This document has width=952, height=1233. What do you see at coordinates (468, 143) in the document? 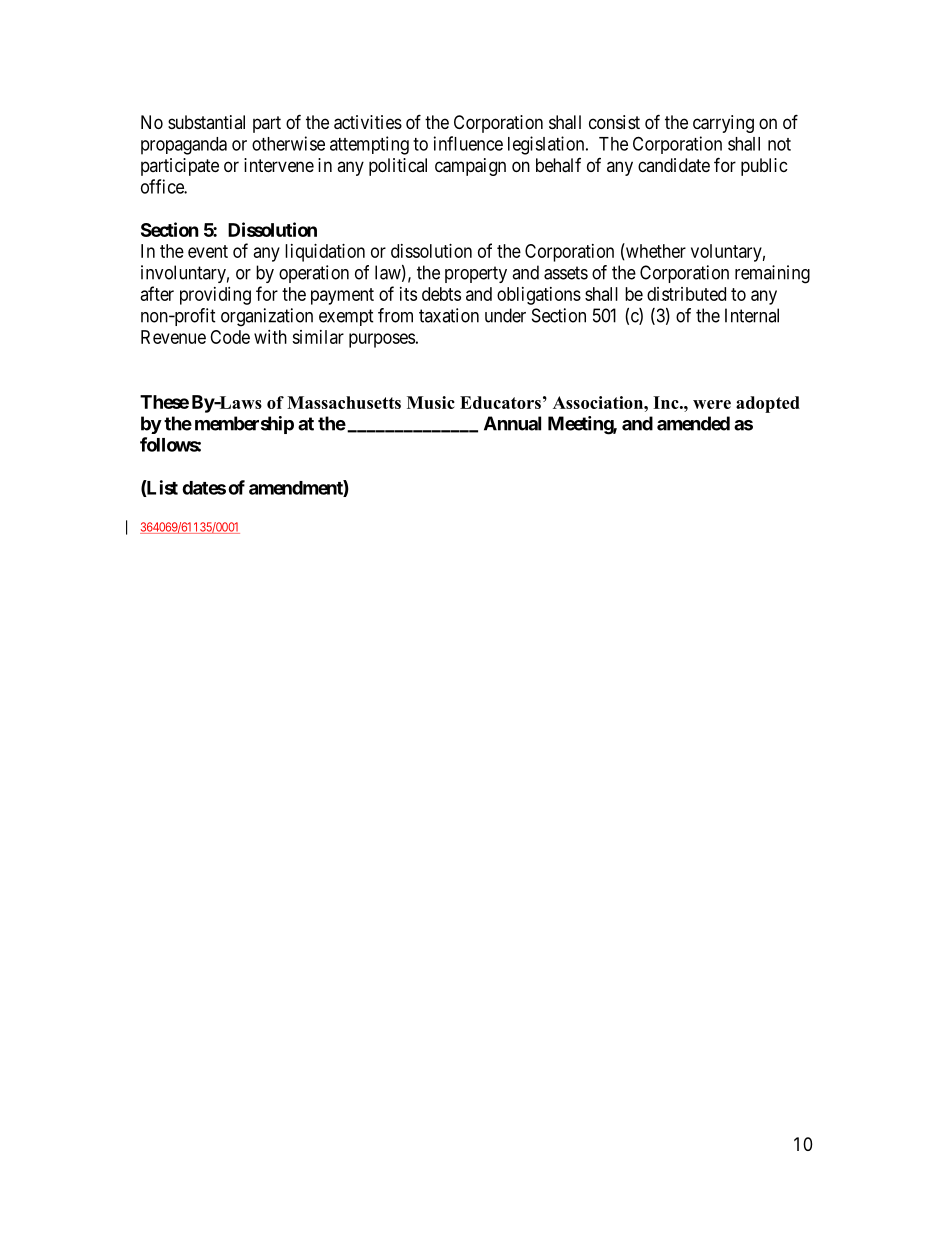
I see `influence` at bounding box center [468, 143].
